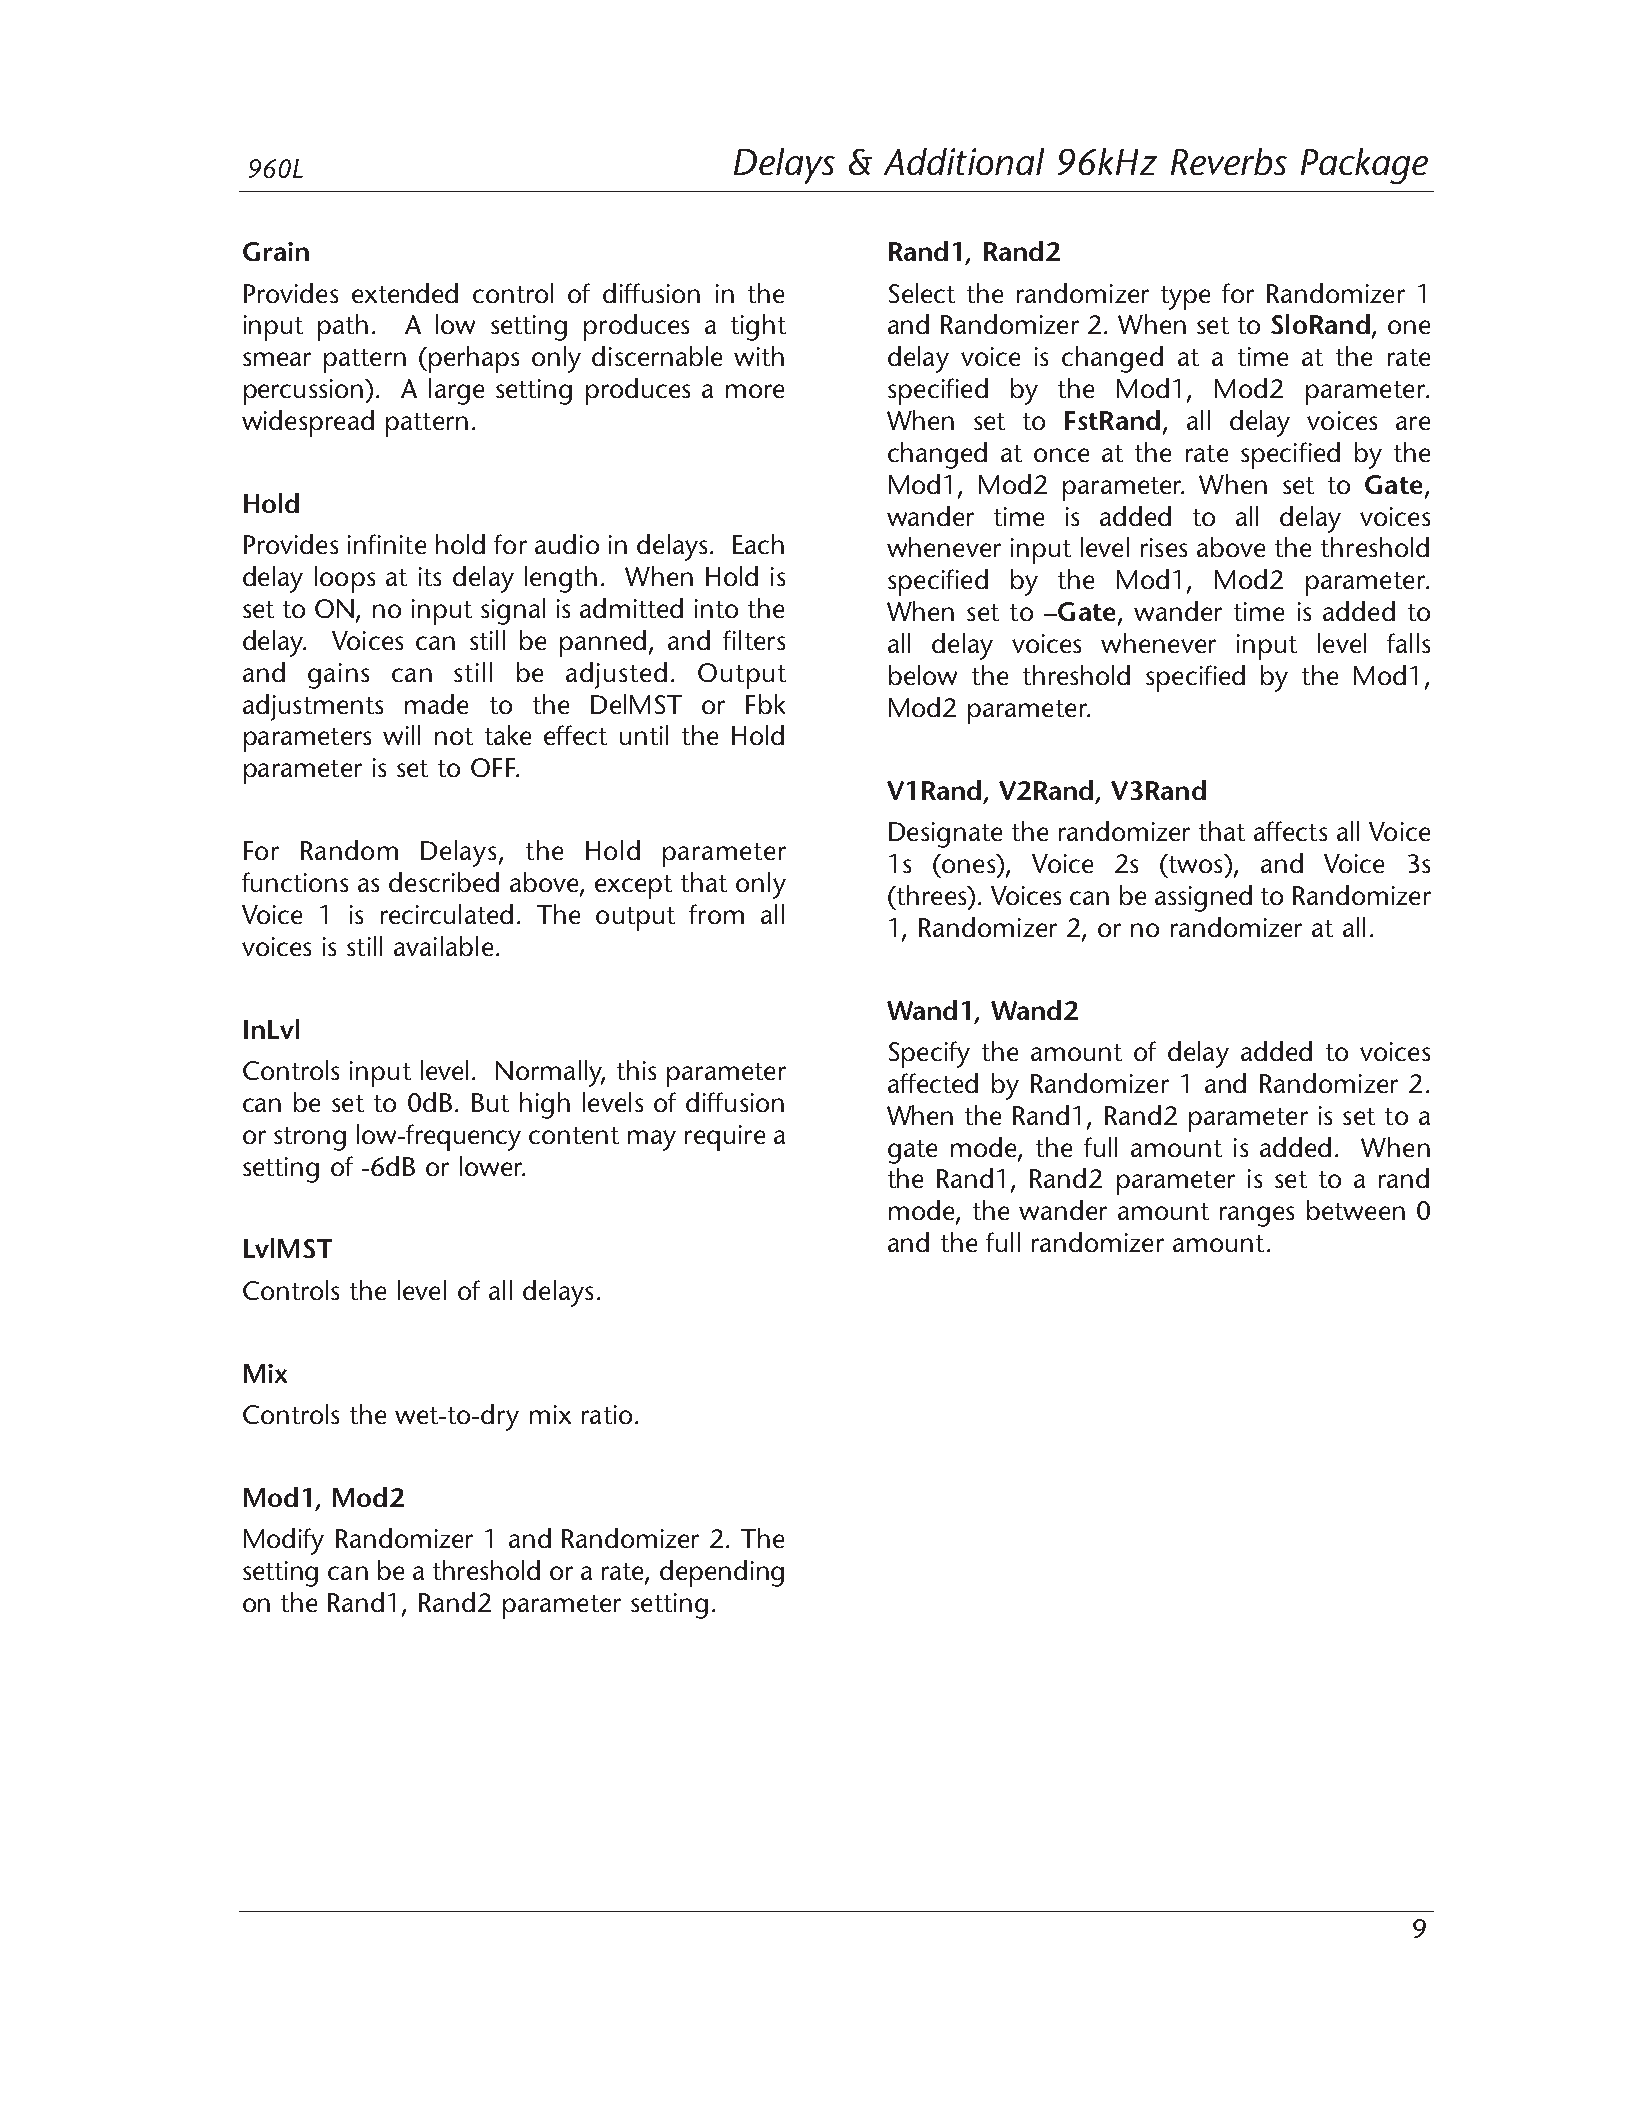  Describe the element at coordinates (1164, 547) in the screenshot. I see `rises` at that location.
